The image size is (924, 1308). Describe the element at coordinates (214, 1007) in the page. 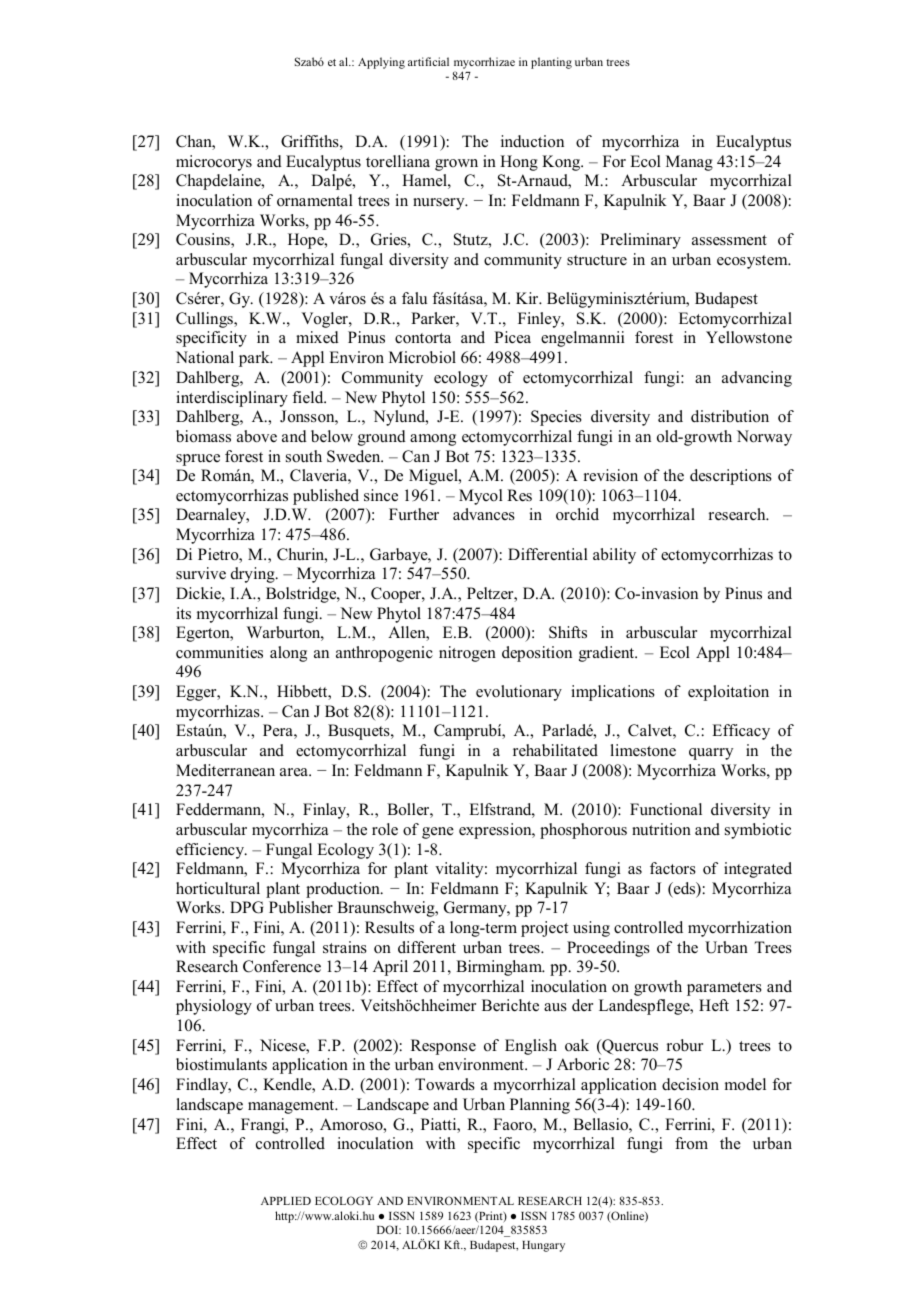

I see `physiology` at that location.
